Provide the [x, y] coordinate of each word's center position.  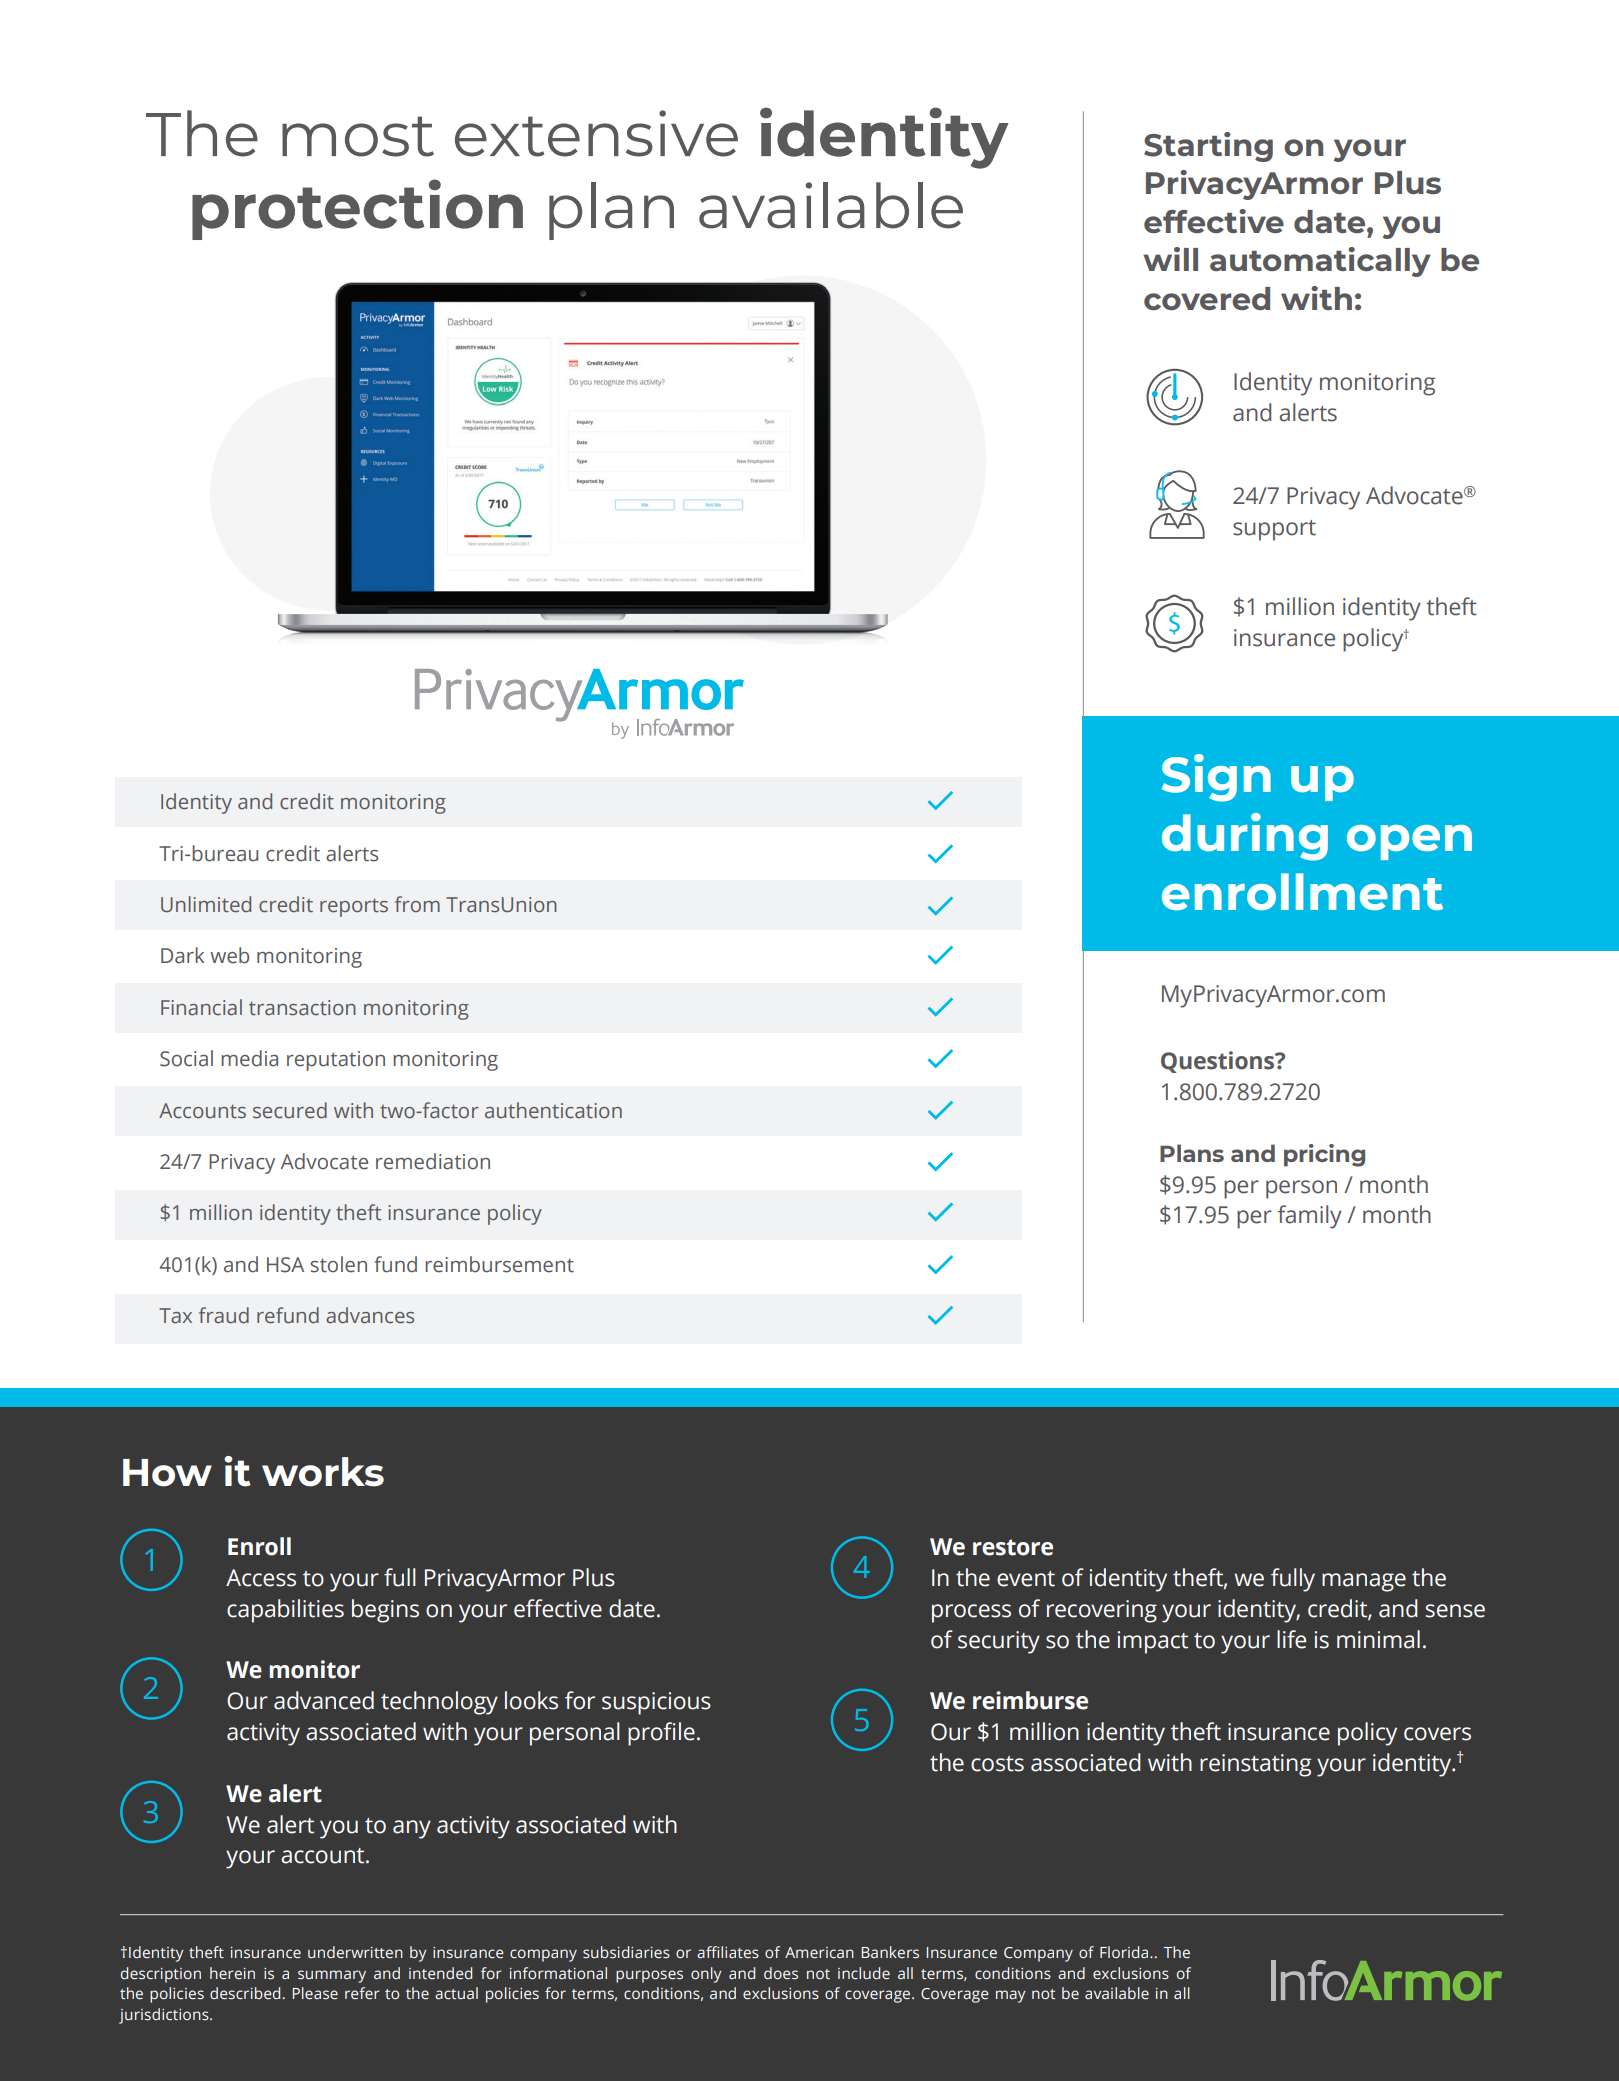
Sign [1216, 778]
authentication [553, 1110]
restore [1013, 1547]
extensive [596, 133]
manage [1364, 1582]
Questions [1219, 1062]
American [819, 1952]
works [323, 1472]
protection [357, 209]
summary [332, 1976]
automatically [1320, 262]
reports [354, 907]
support [1274, 530]
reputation [336, 1061]
